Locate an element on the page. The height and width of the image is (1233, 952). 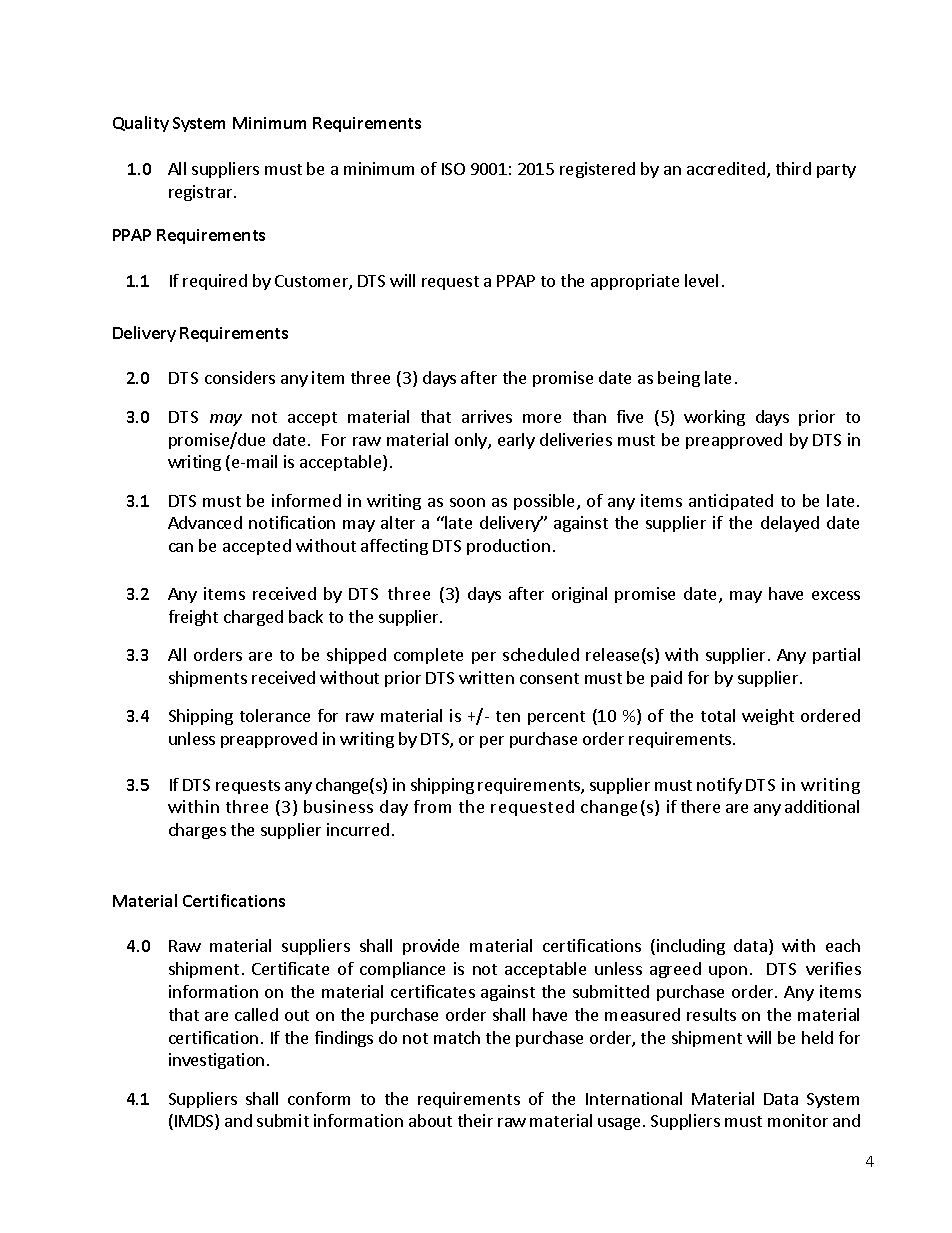
charged is located at coordinates (253, 618).
